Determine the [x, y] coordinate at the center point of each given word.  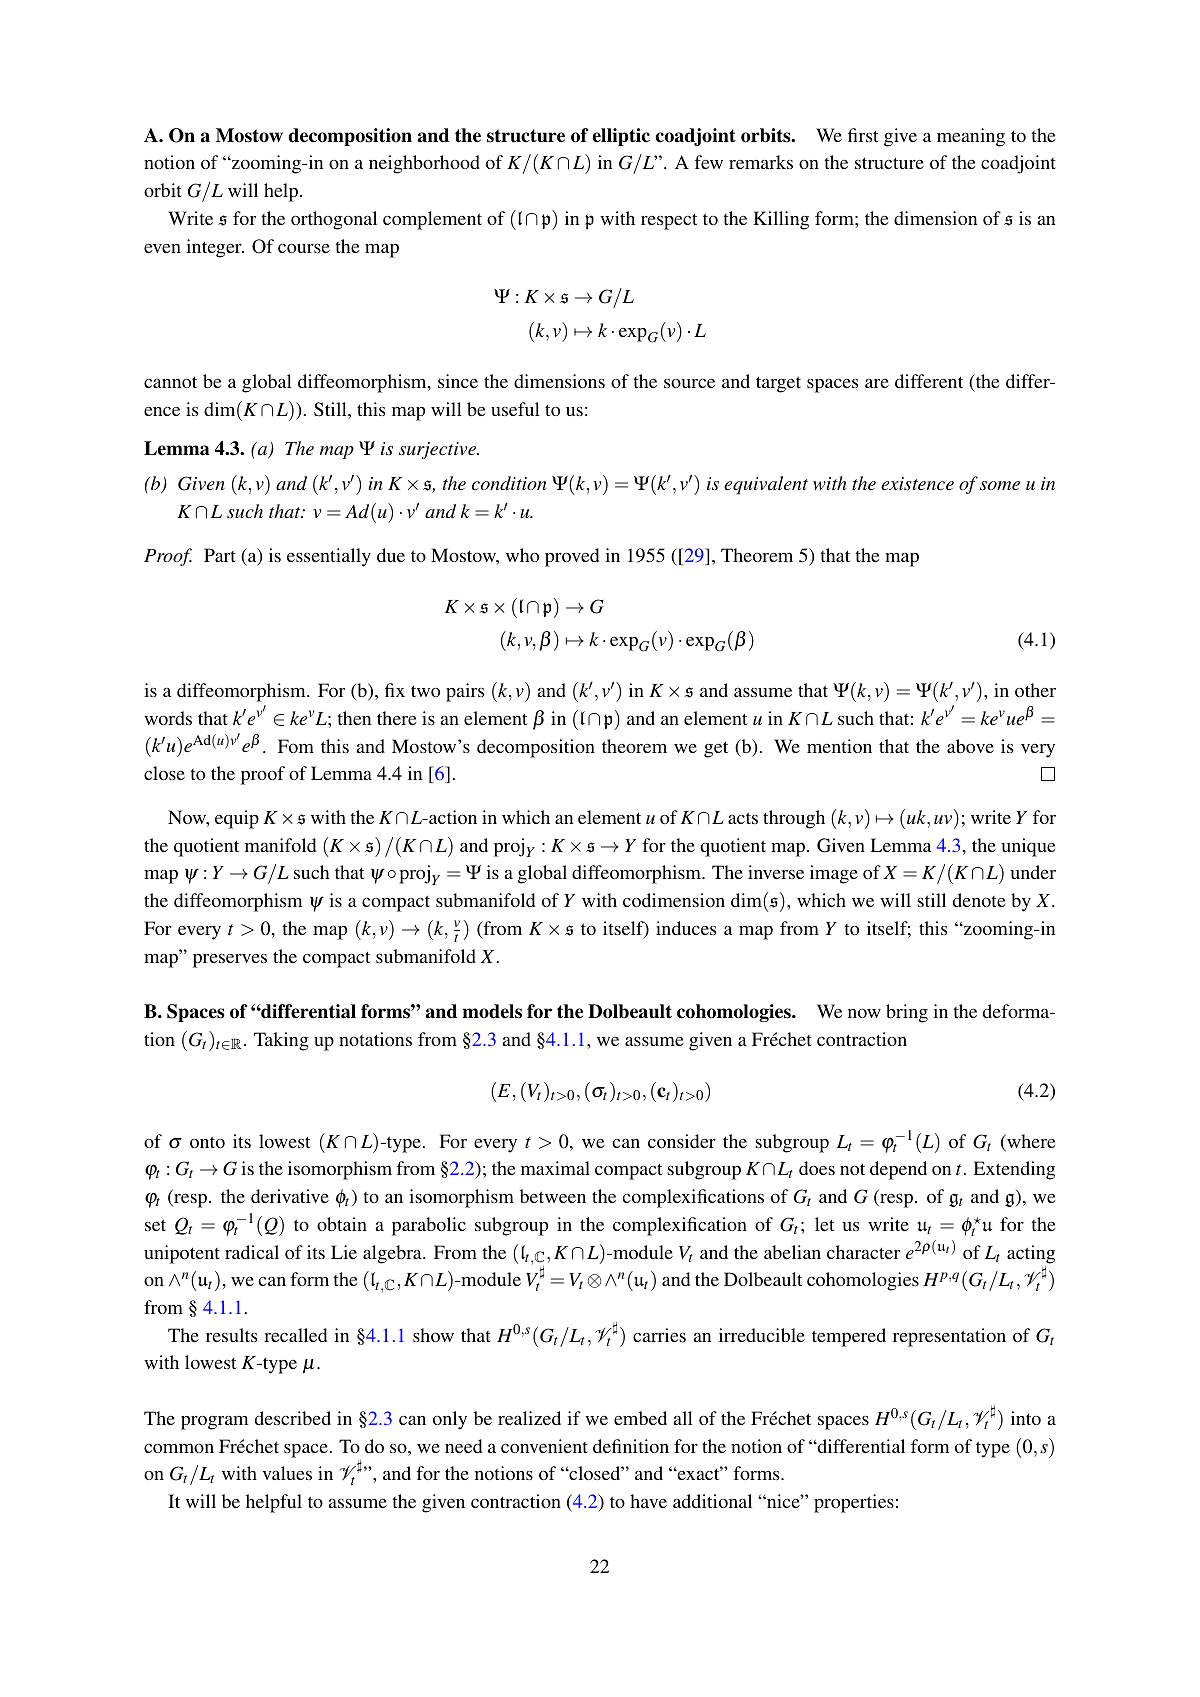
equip [237, 819]
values [287, 1473]
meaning [971, 137]
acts [743, 818]
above [970, 746]
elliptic [621, 137]
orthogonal [334, 220]
